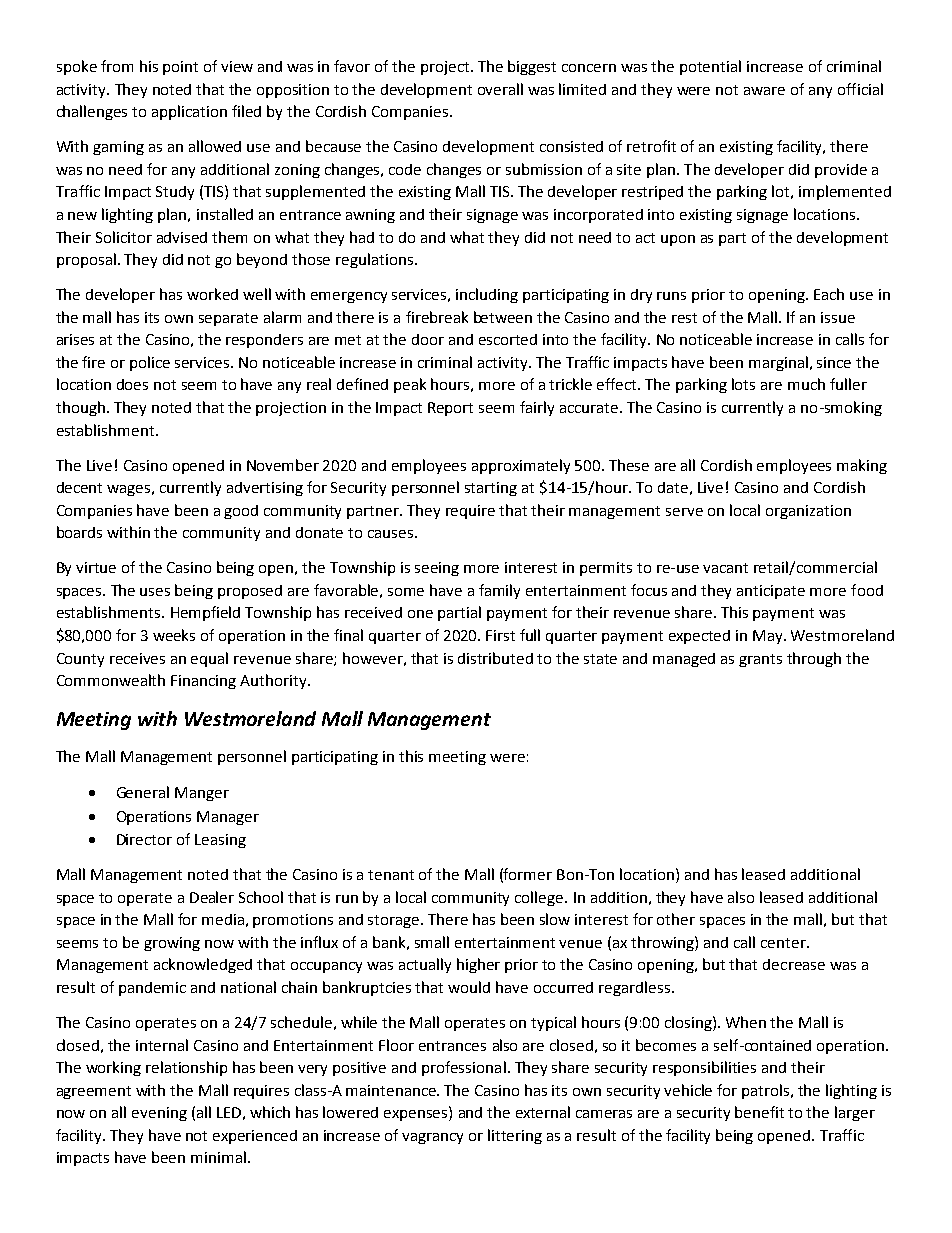  What do you see at coordinates (764, 91) in the image?
I see `aware` at bounding box center [764, 91].
